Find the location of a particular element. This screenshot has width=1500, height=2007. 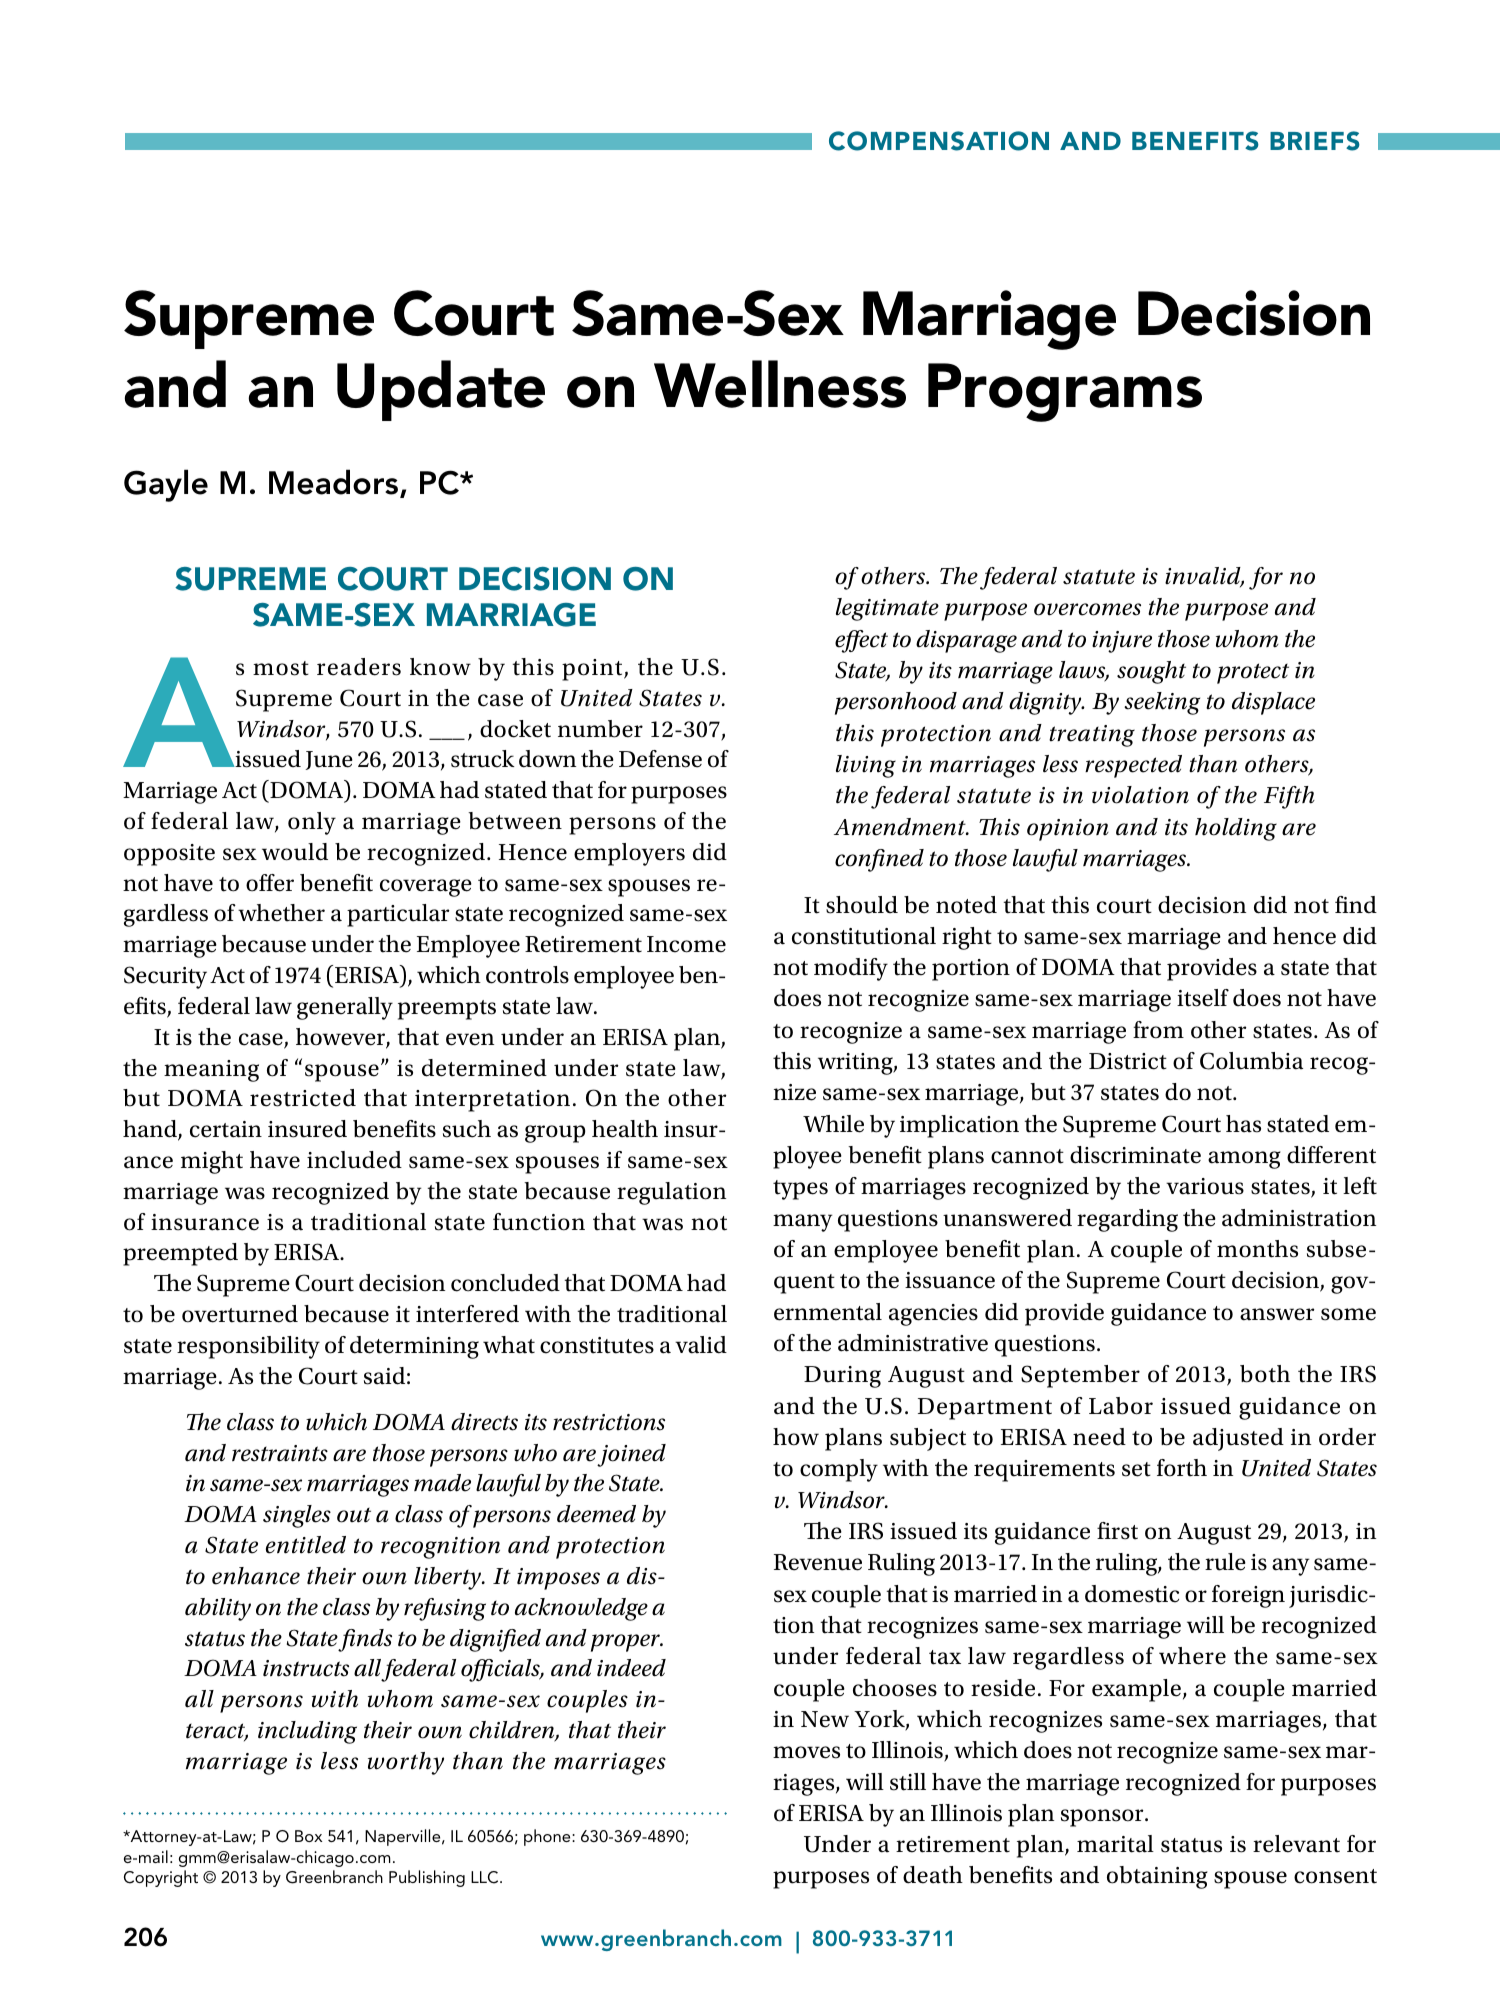

Box is located at coordinates (308, 1836).
